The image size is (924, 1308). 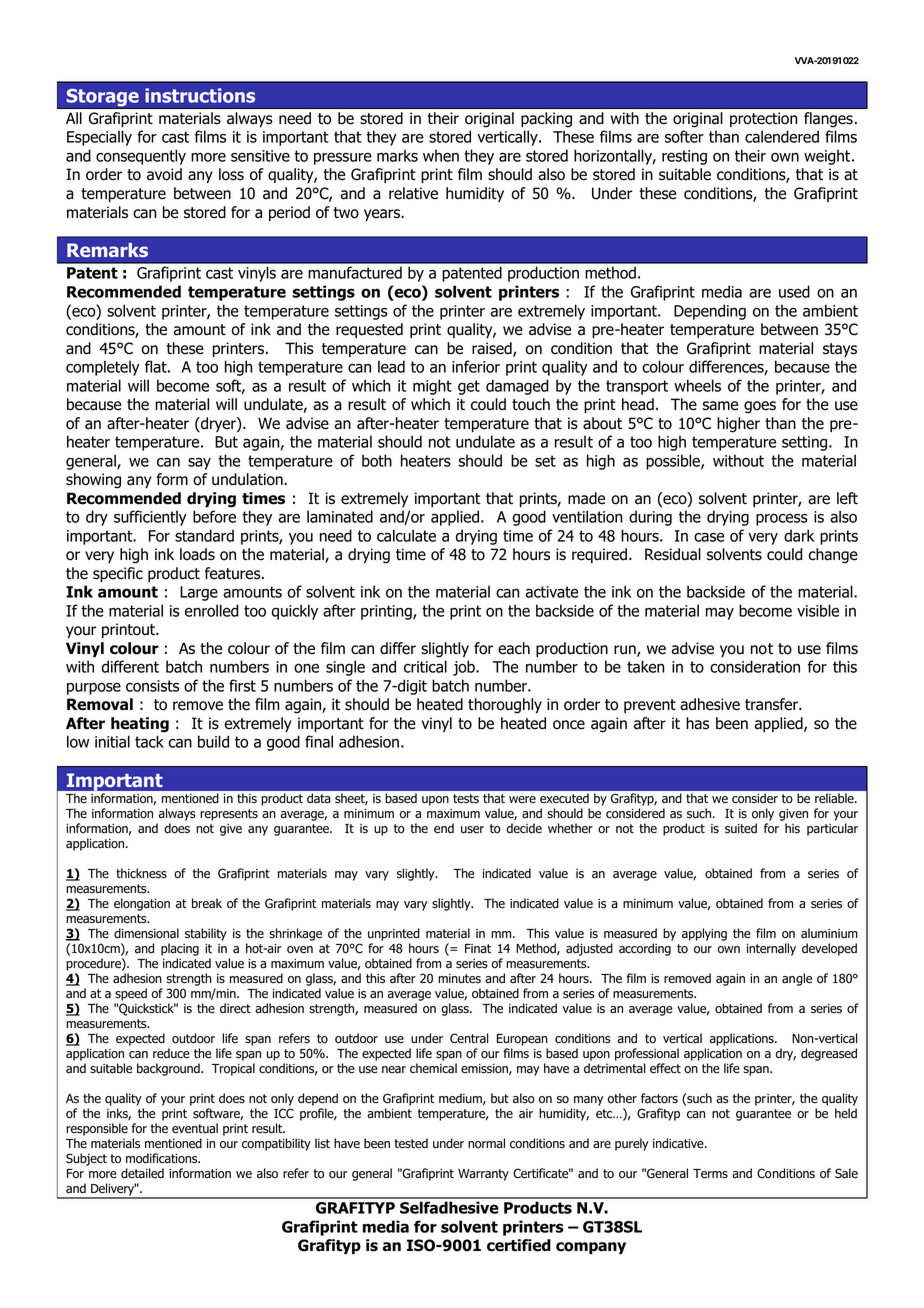 What do you see at coordinates (441, 155) in the document?
I see `when` at bounding box center [441, 155].
